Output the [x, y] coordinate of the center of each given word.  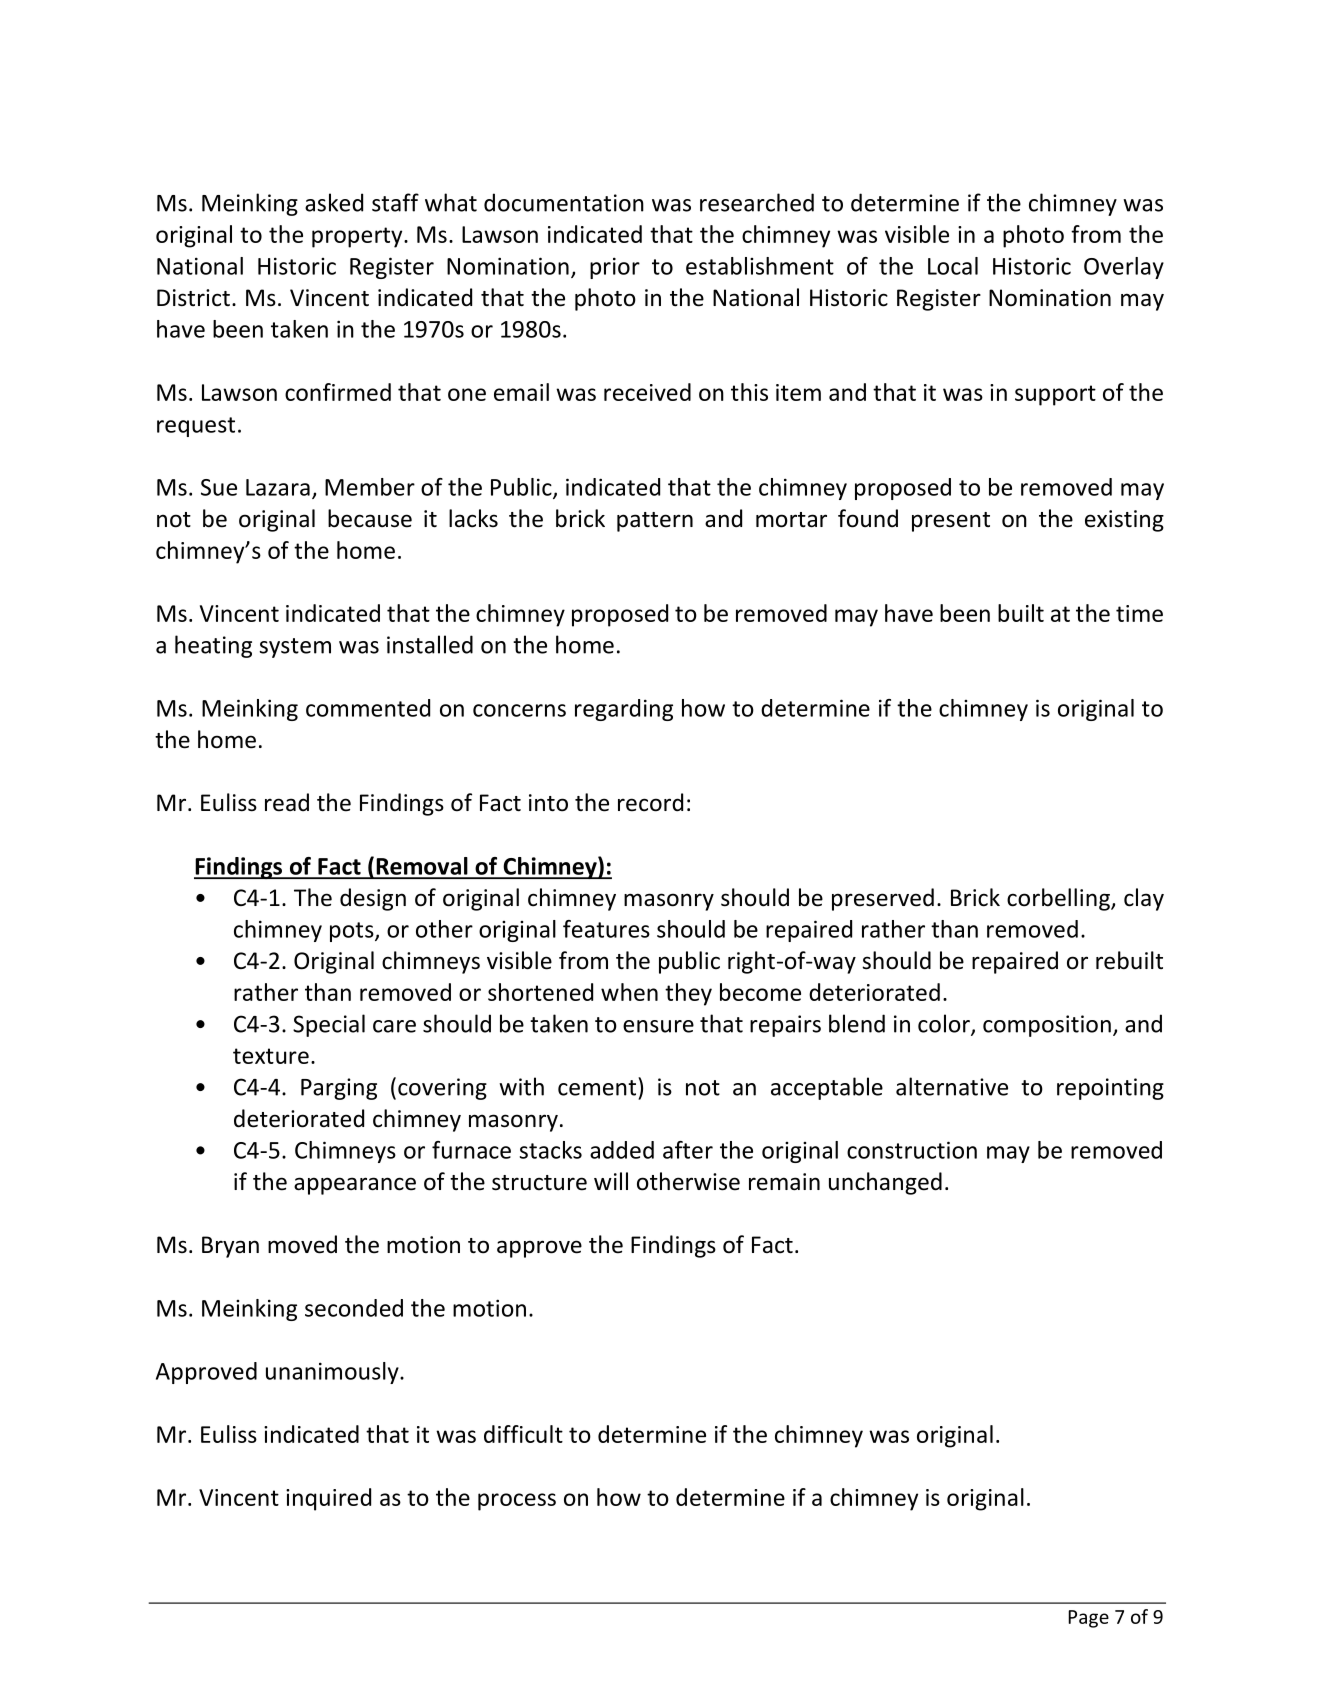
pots [353, 932]
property [358, 237]
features [606, 929]
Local [953, 266]
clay [1144, 899]
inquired [328, 1499]
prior [615, 268]
